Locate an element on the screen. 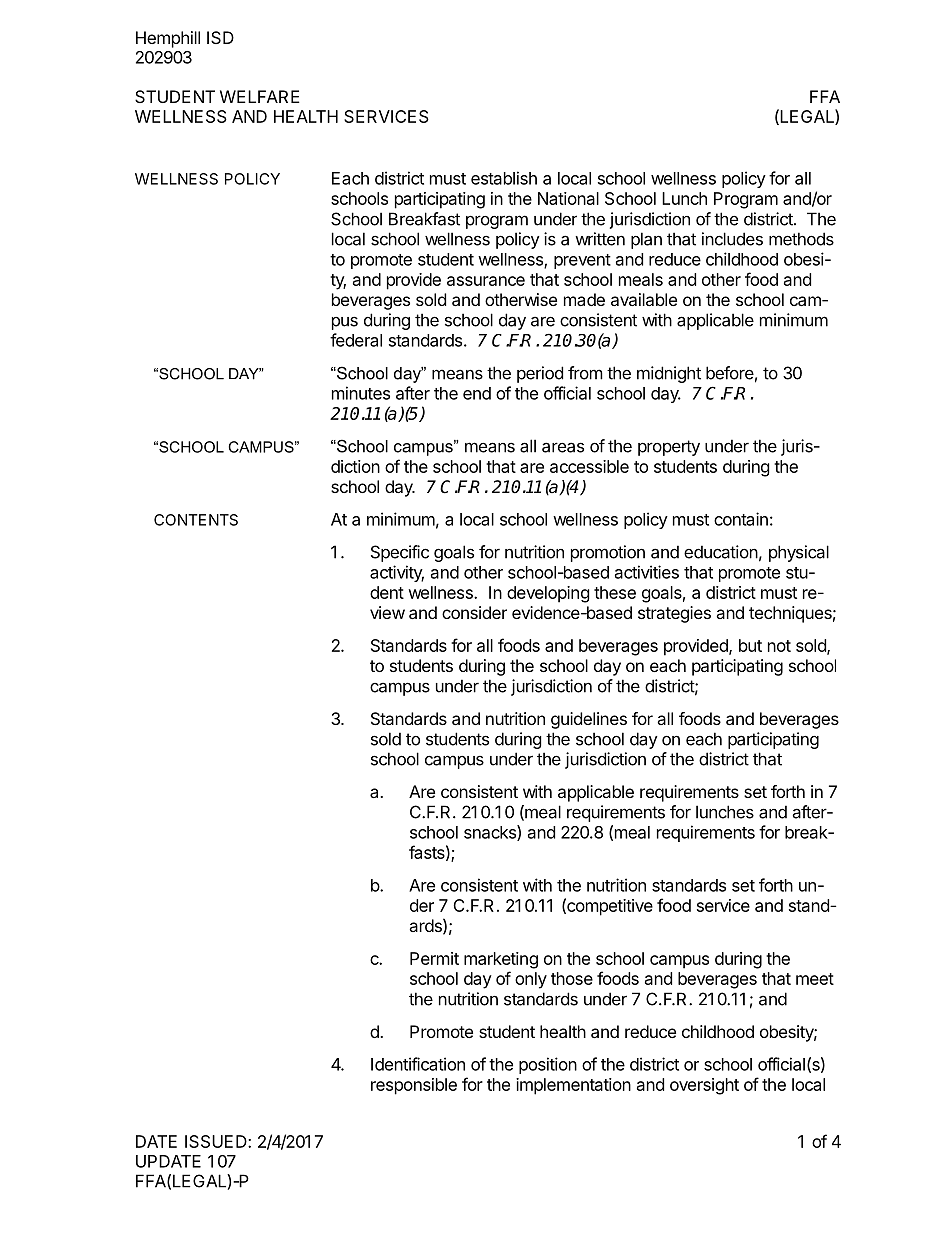 This screenshot has width=952, height=1233. minutes is located at coordinates (361, 393).
